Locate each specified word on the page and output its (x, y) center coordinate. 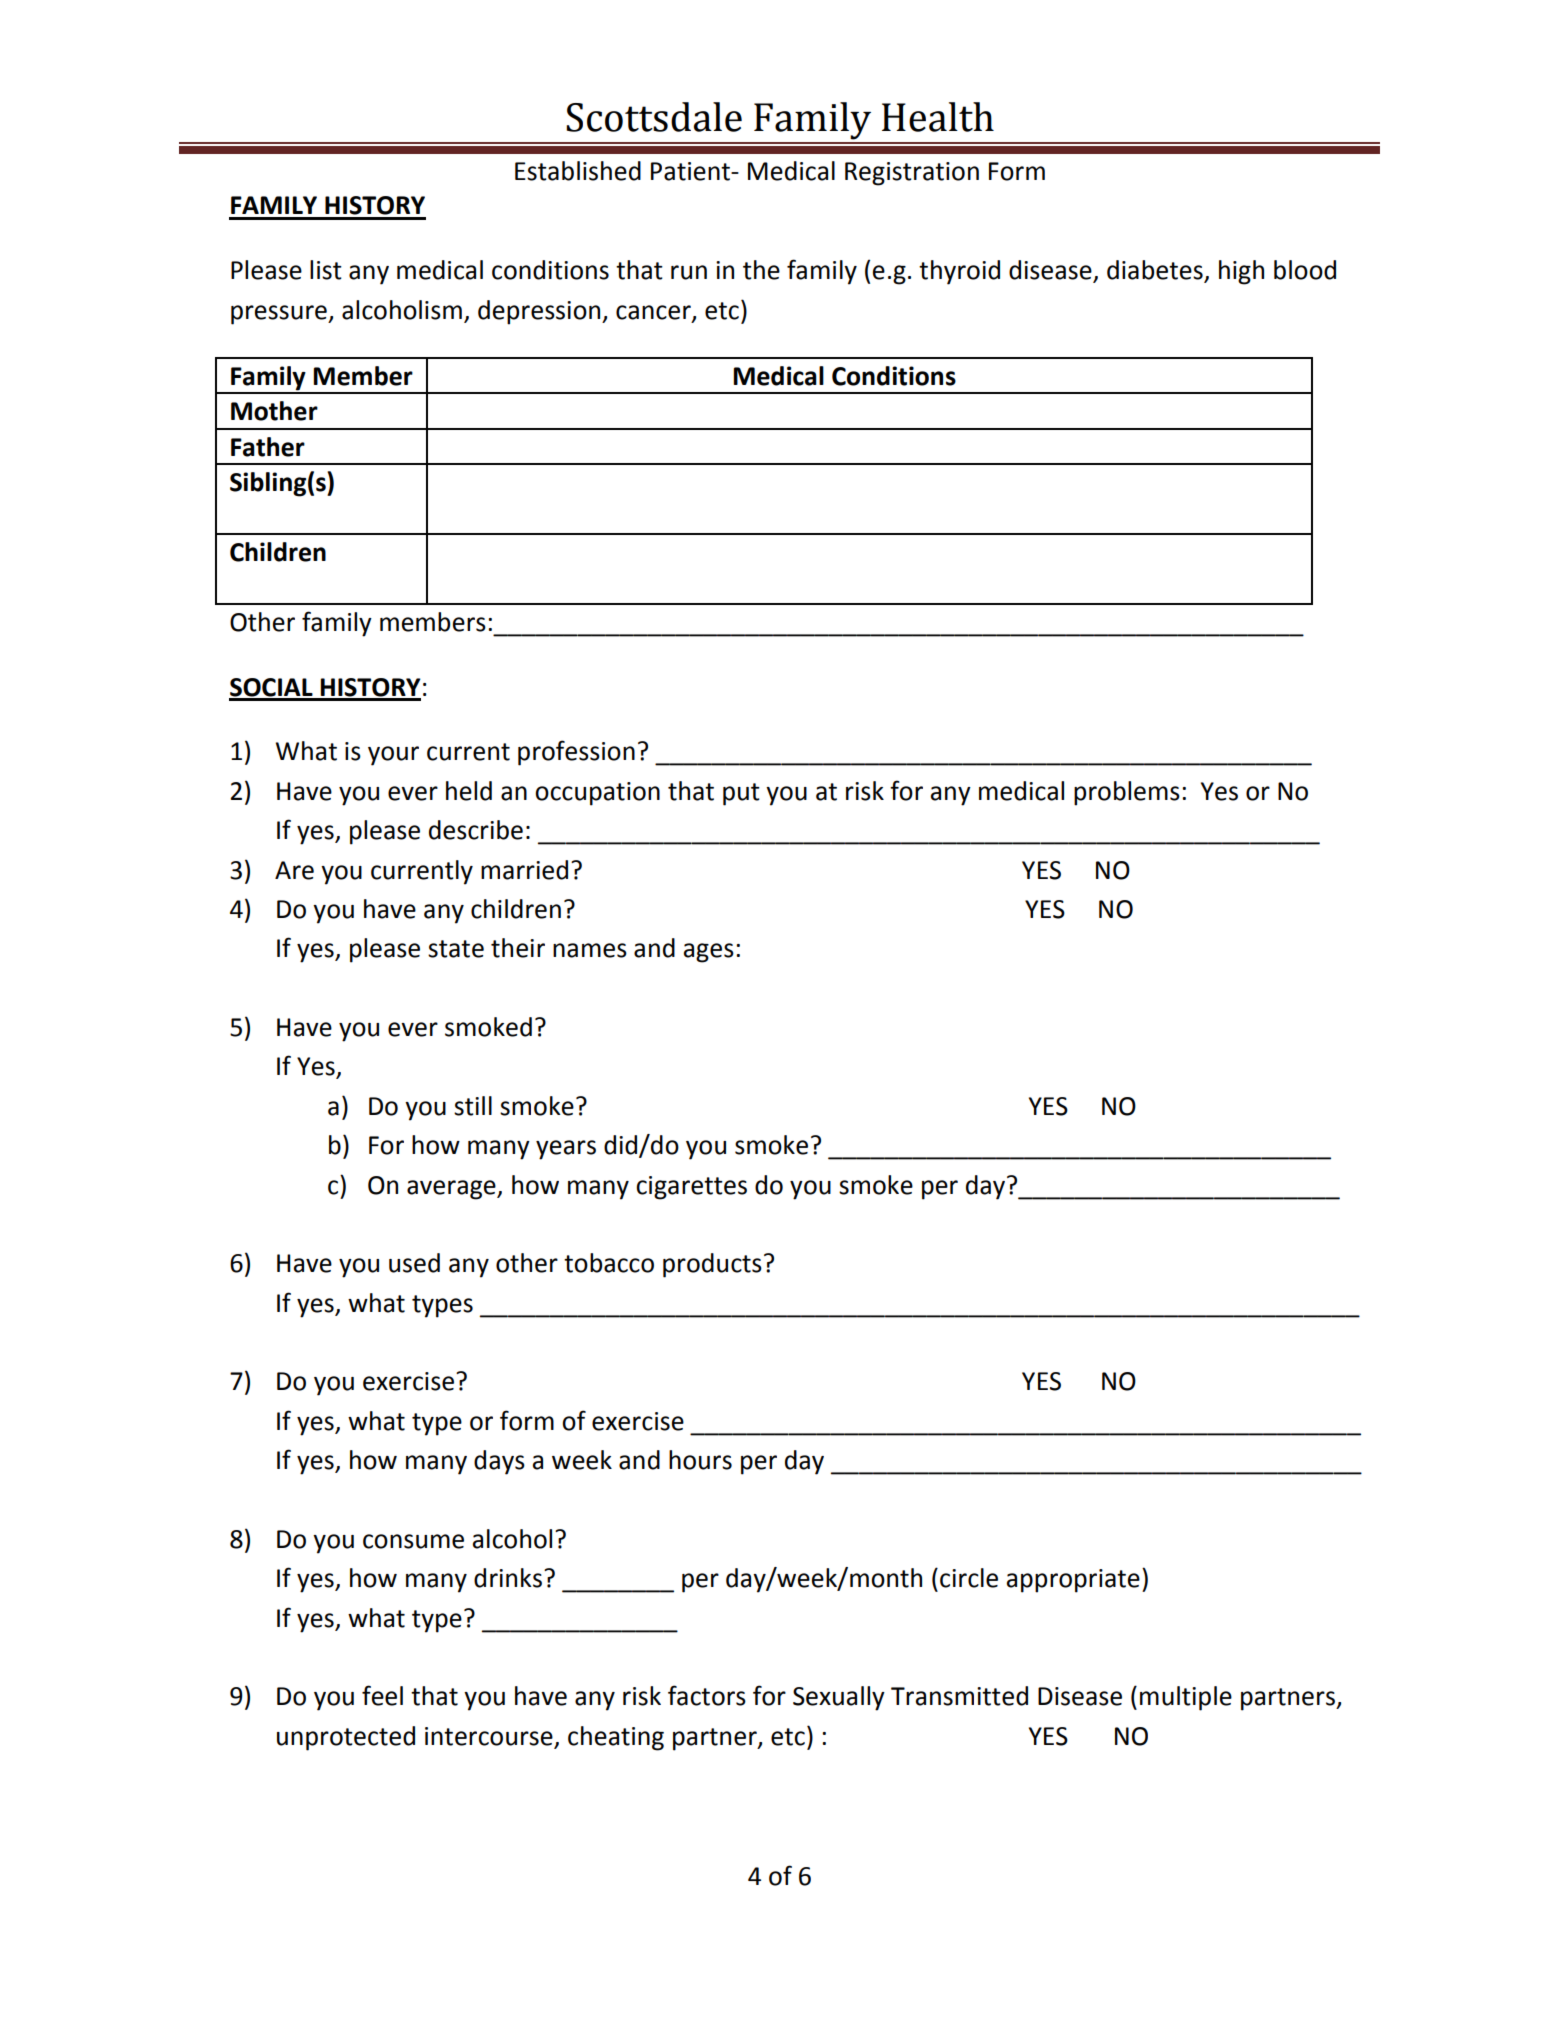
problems (1127, 793)
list (326, 270)
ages (709, 953)
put (741, 794)
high (1241, 272)
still (473, 1106)
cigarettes (691, 1188)
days (499, 1462)
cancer (654, 313)
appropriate (1073, 1581)
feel (382, 1695)
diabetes (1156, 271)
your (393, 756)
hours (700, 1460)
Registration (912, 174)
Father (268, 447)
